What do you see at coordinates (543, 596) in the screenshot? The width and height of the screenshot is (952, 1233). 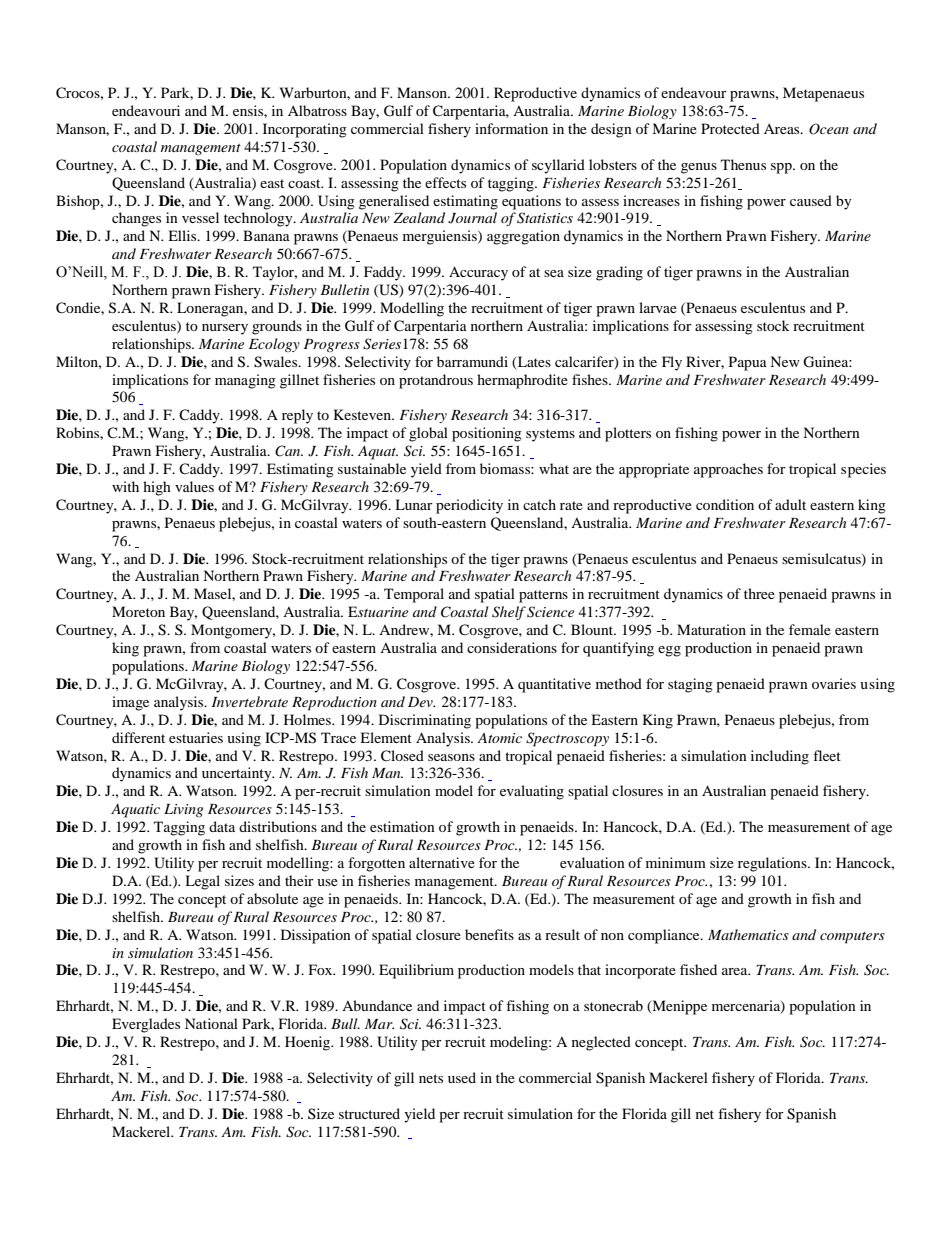 I see `patterns` at bounding box center [543, 596].
